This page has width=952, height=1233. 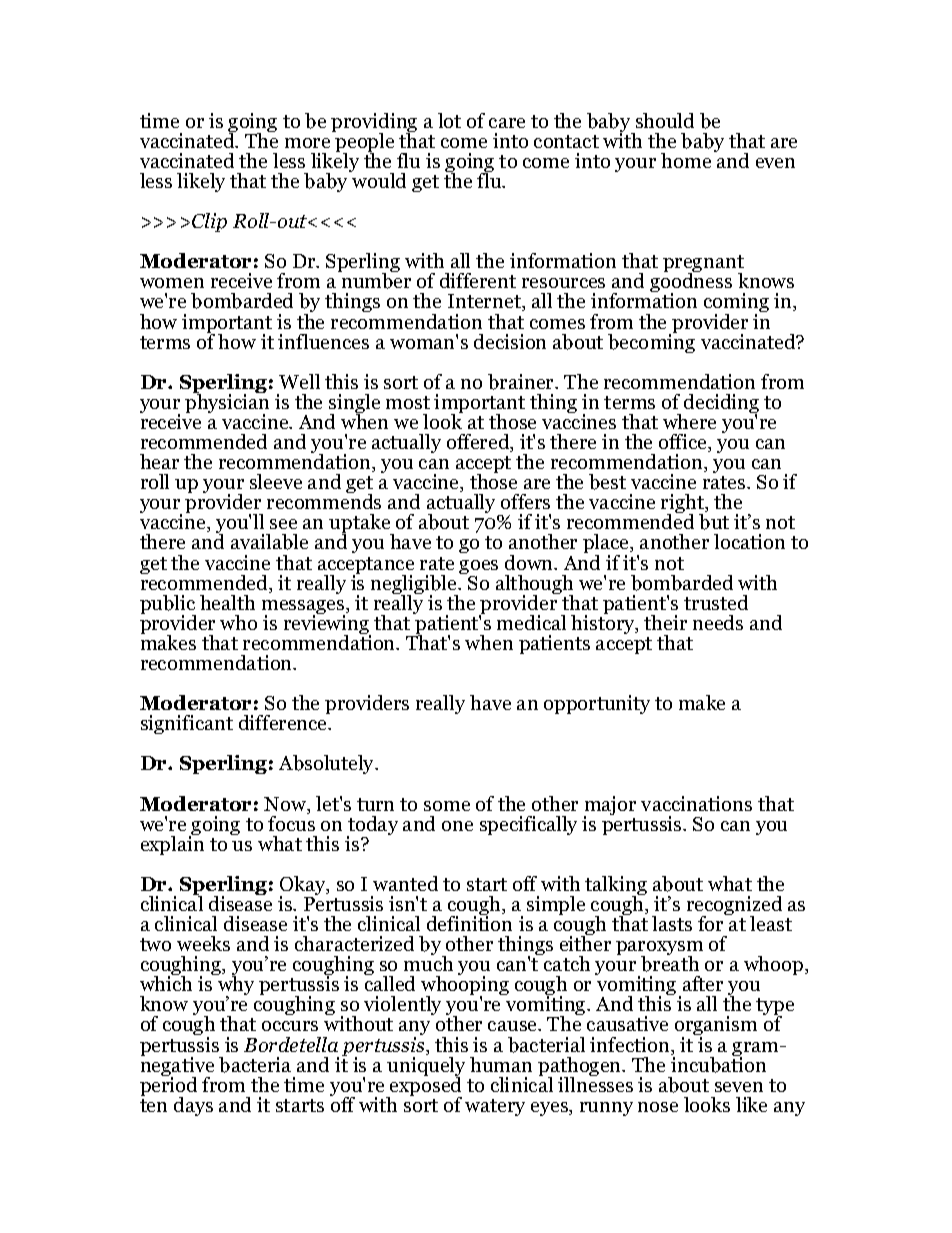 I want to click on days, so click(x=193, y=1106).
